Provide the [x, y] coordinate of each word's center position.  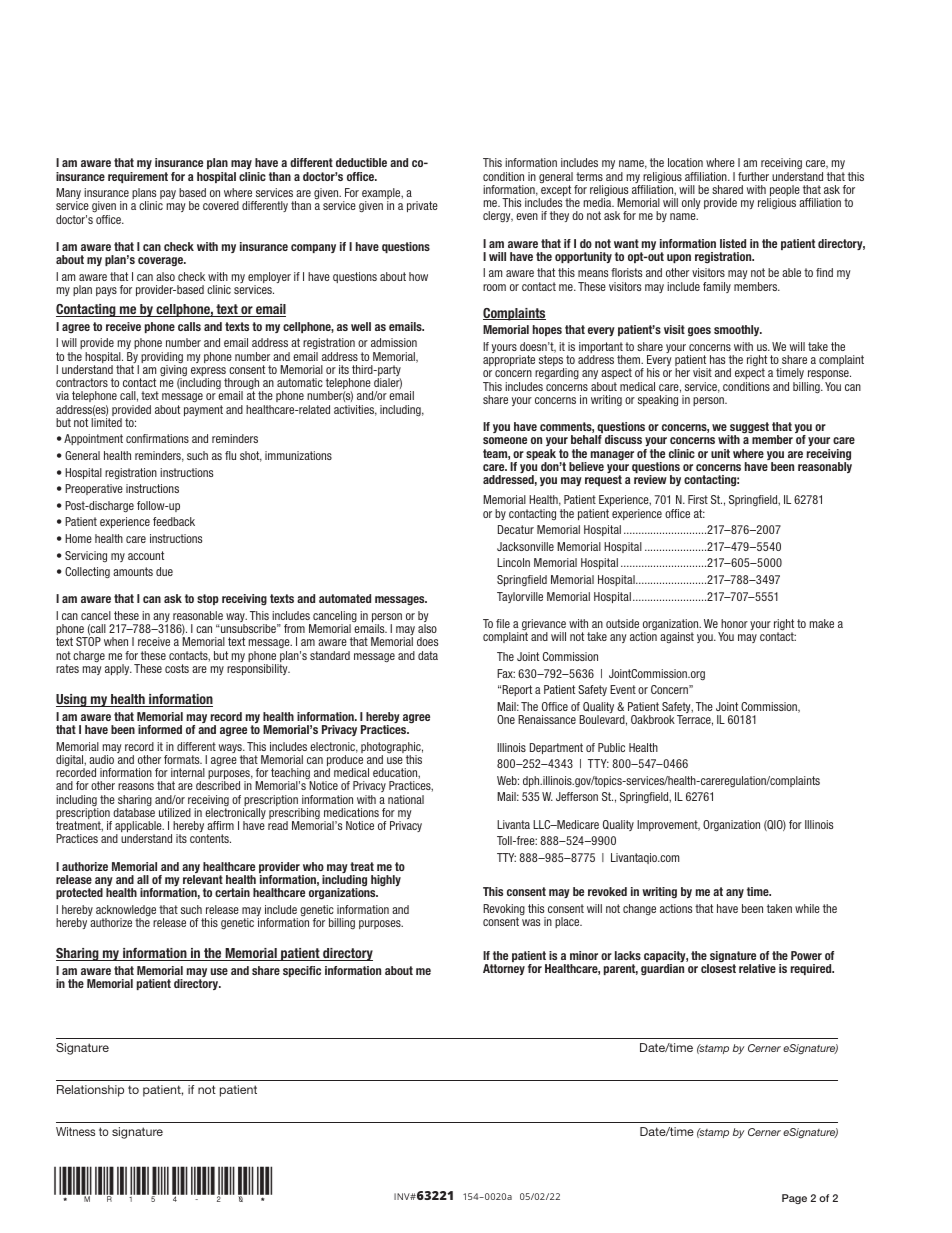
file [503, 623]
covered [221, 205]
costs [177, 668]
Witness [75, 1131]
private [422, 206]
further [753, 176]
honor [734, 623]
